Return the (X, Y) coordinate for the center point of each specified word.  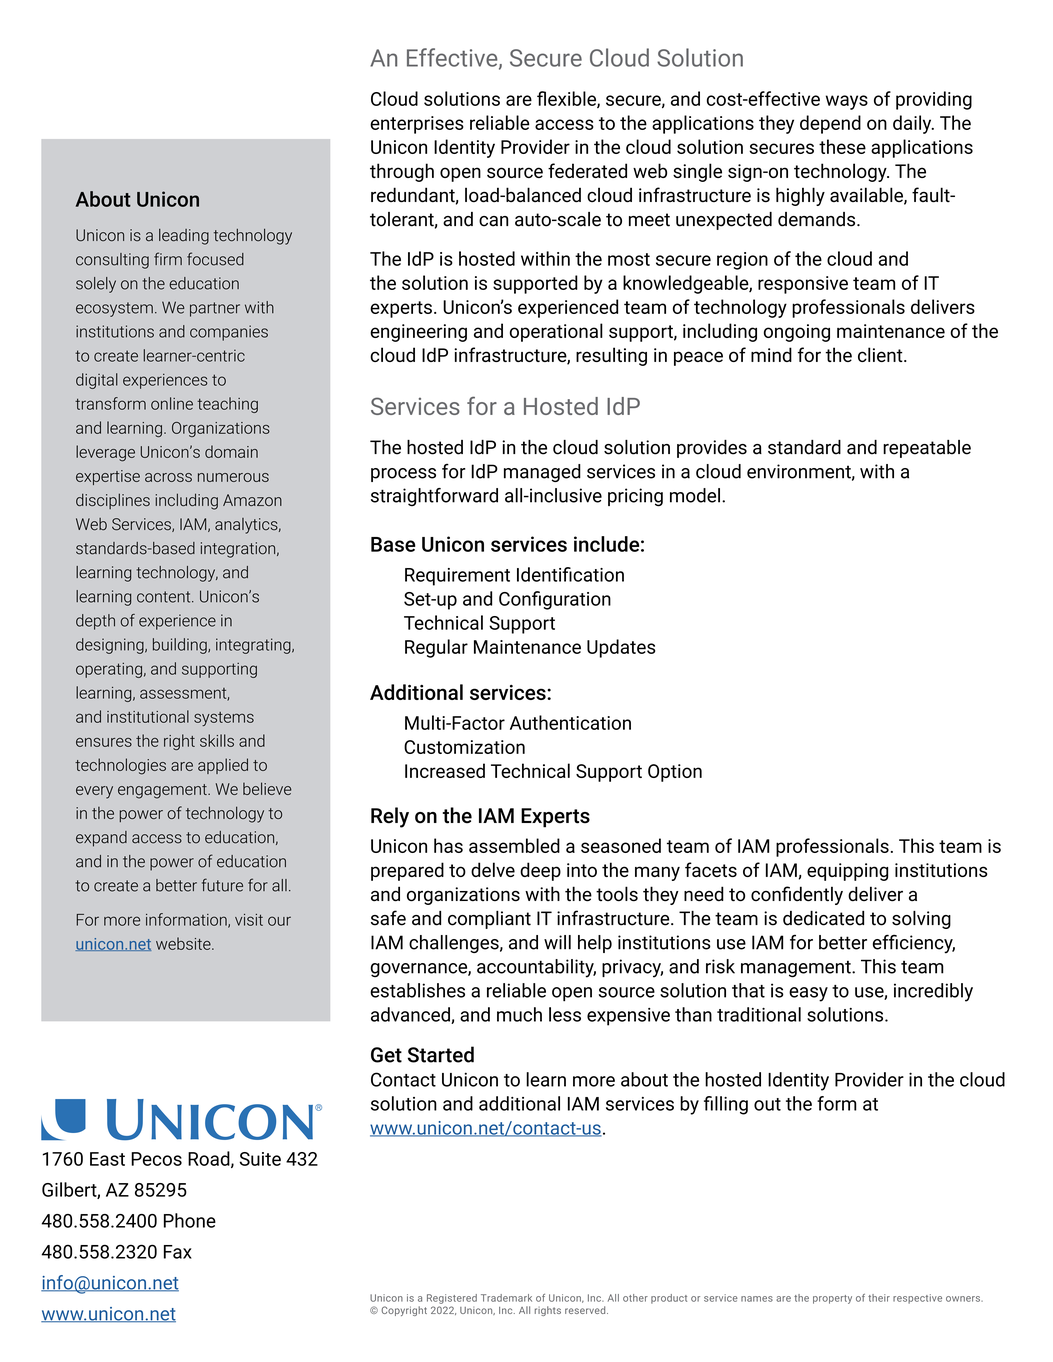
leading (184, 237)
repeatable (927, 449)
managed (542, 473)
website (184, 943)
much (519, 1014)
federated (587, 170)
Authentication (570, 722)
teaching (227, 405)
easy (808, 994)
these (842, 146)
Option (675, 773)
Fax (178, 1252)
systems (224, 719)
